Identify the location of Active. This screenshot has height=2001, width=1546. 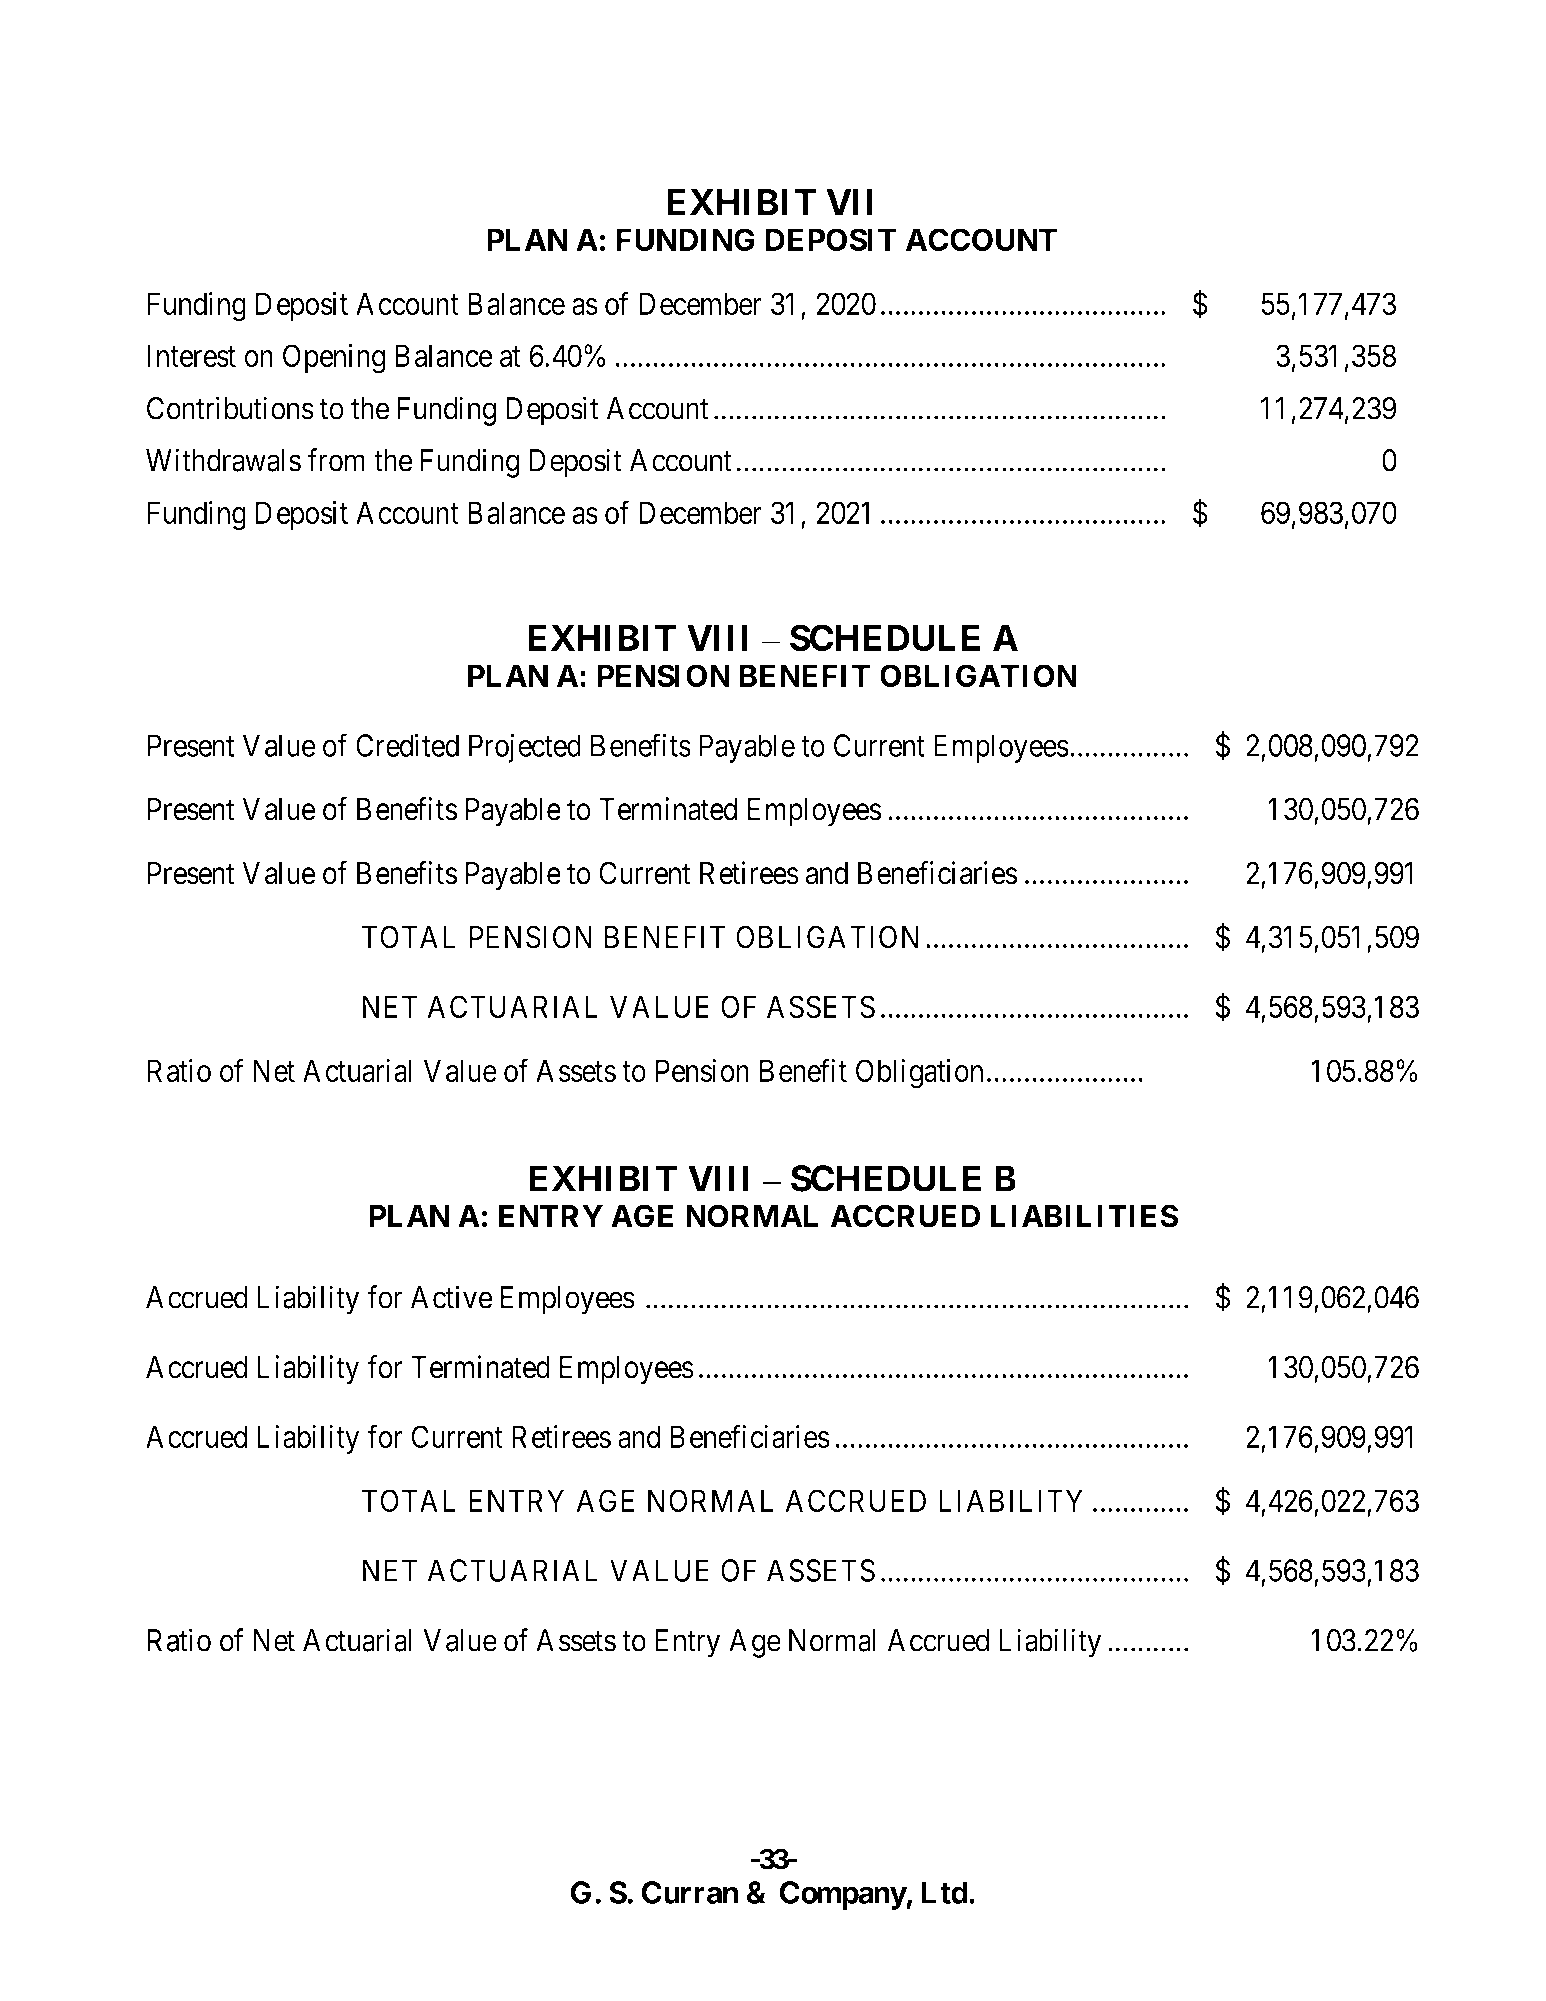
(452, 1297).
